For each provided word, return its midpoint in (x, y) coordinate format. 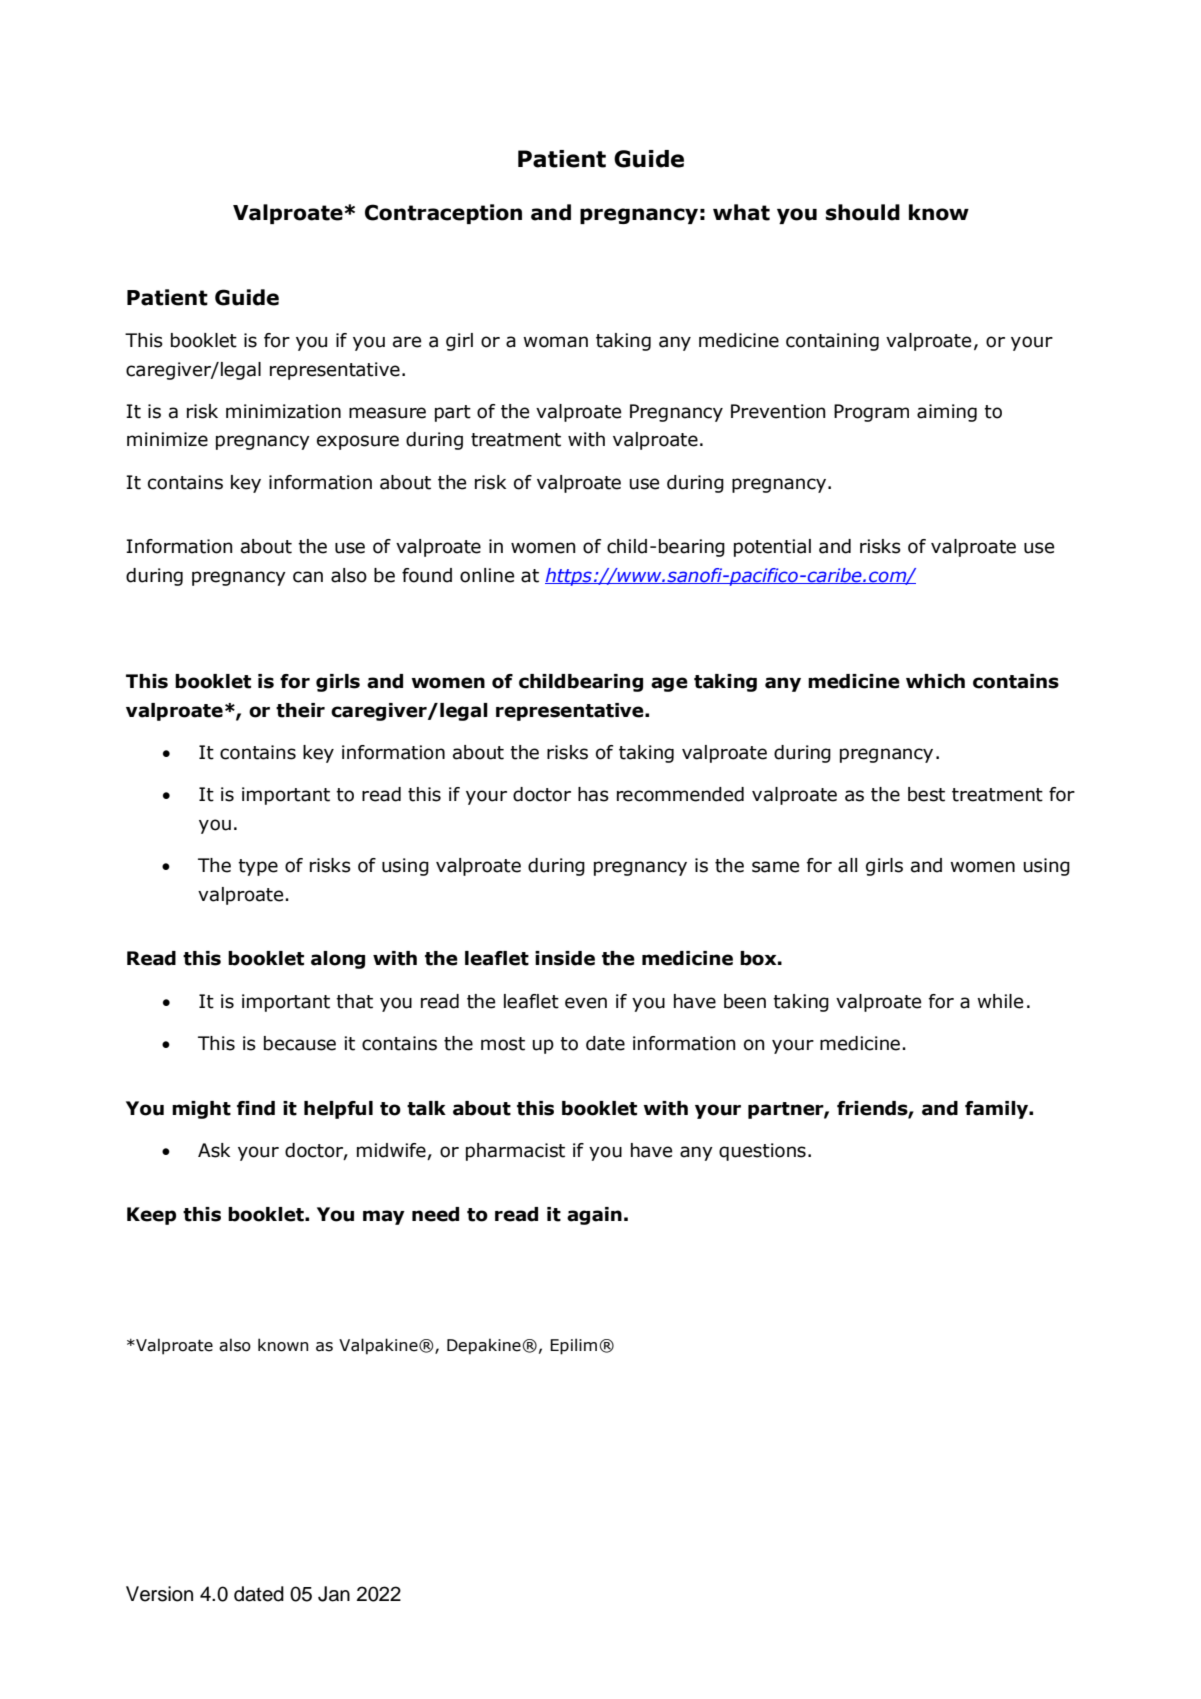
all (847, 865)
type (258, 867)
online (487, 575)
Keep (151, 1216)
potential (772, 548)
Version (159, 1594)
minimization (283, 411)
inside (565, 958)
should (863, 212)
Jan (334, 1594)
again (594, 1216)
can (308, 577)
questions (762, 1152)
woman (555, 342)
